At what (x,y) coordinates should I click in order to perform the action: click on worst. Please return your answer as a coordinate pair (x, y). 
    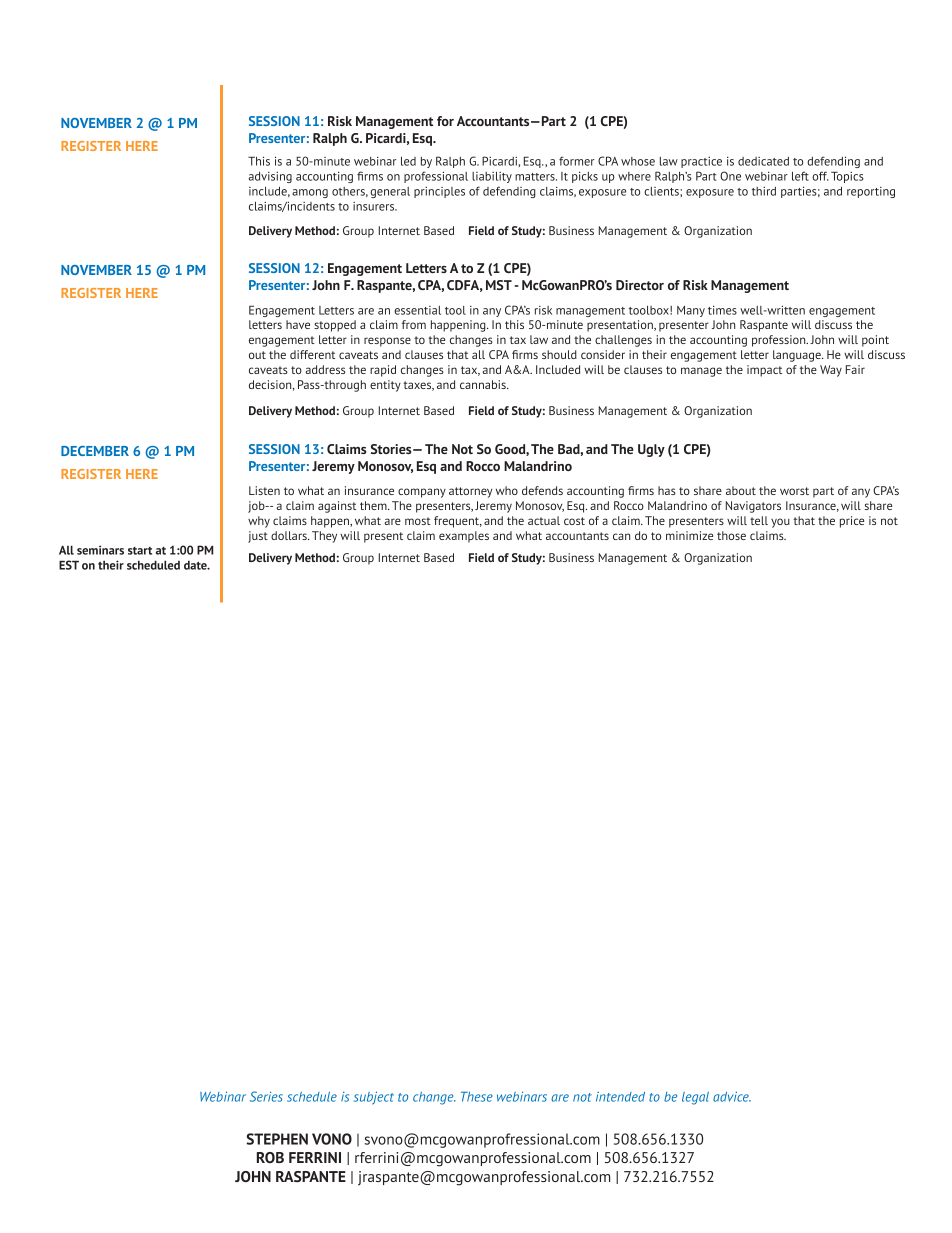
    Looking at the image, I should click on (794, 491).
